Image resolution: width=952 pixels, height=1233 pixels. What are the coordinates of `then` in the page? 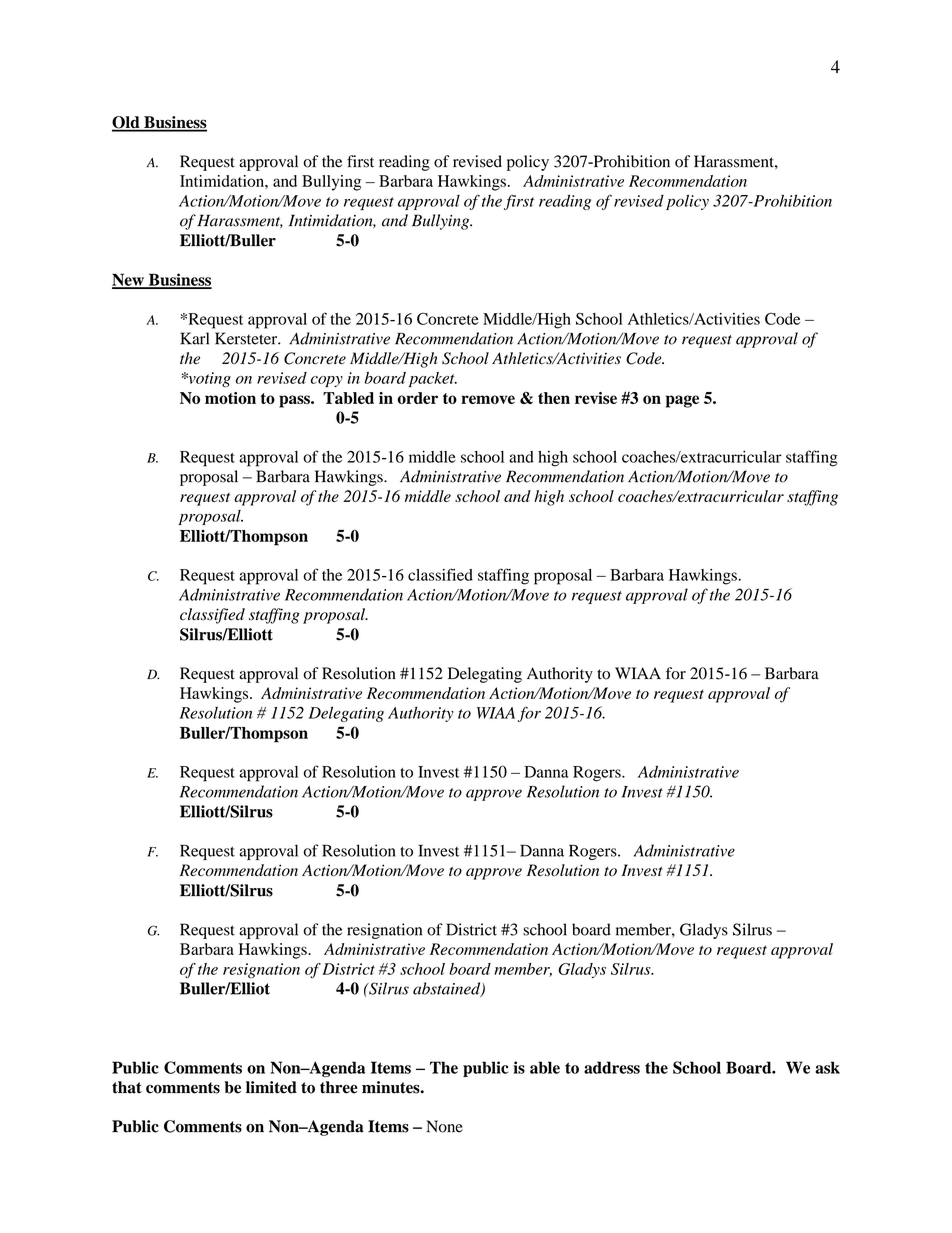 It's located at (554, 398).
